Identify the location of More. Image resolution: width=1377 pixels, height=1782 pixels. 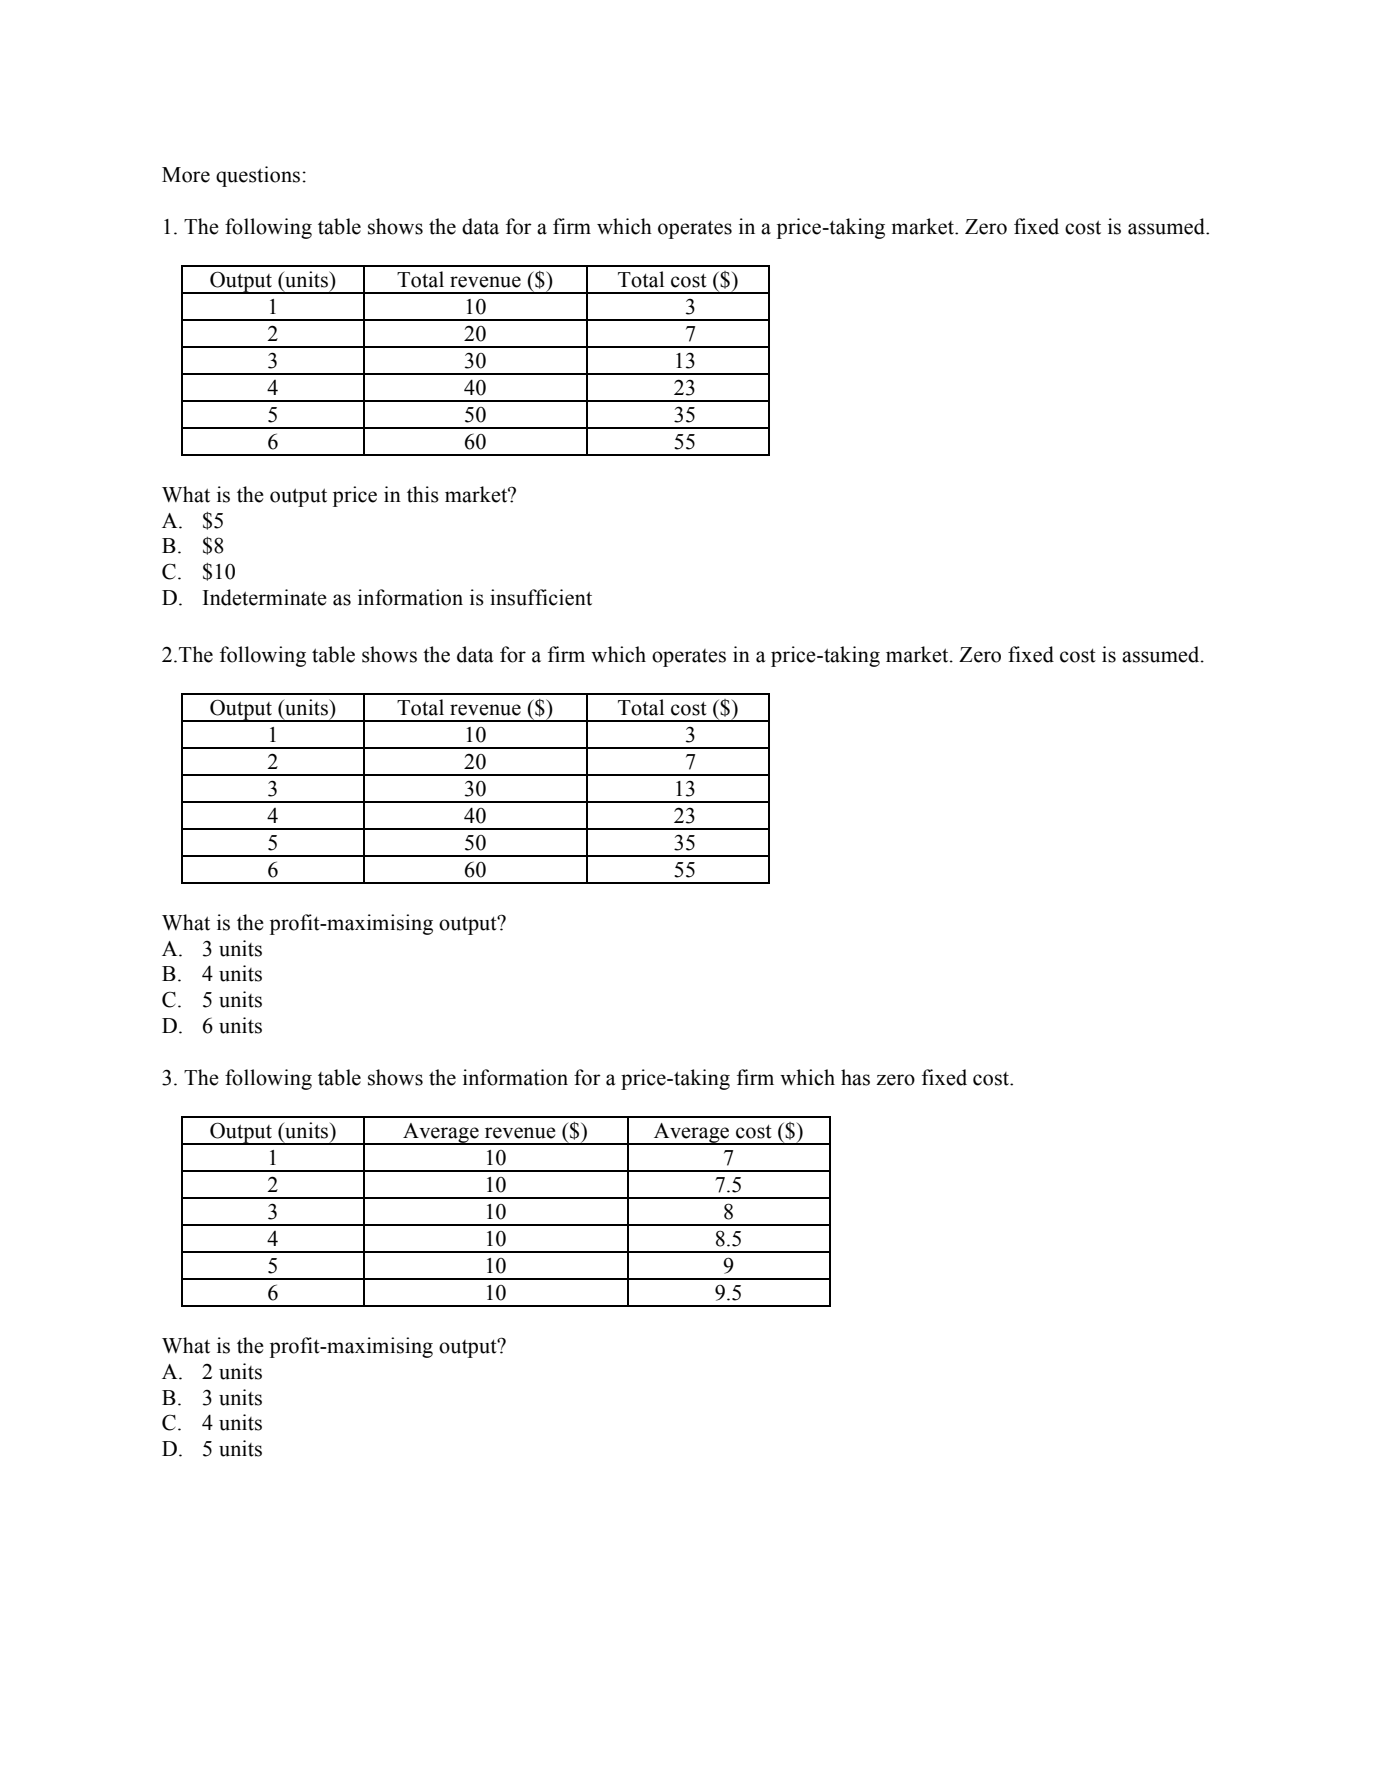
(186, 175).
